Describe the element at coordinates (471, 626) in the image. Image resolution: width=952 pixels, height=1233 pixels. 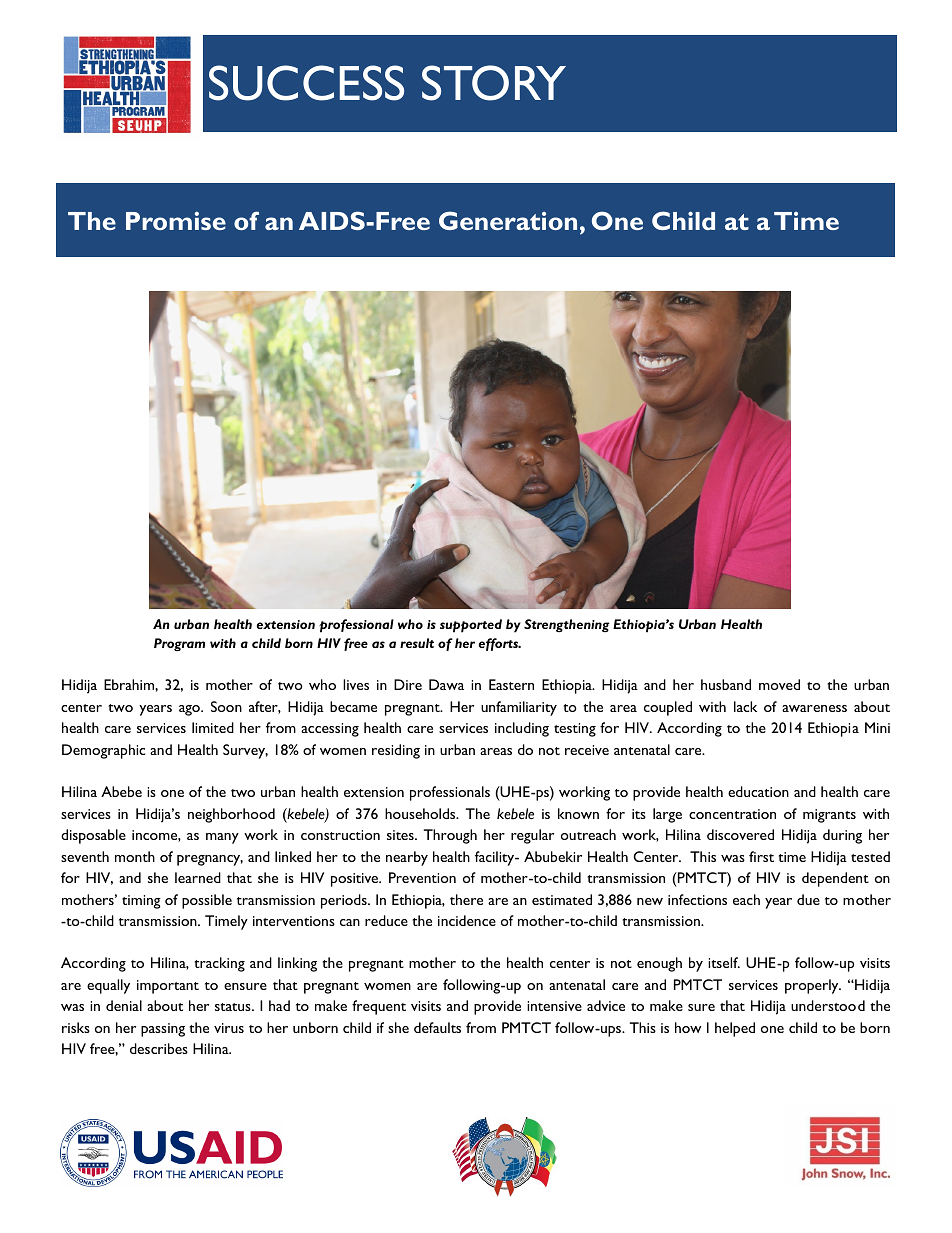
I see `supported` at that location.
